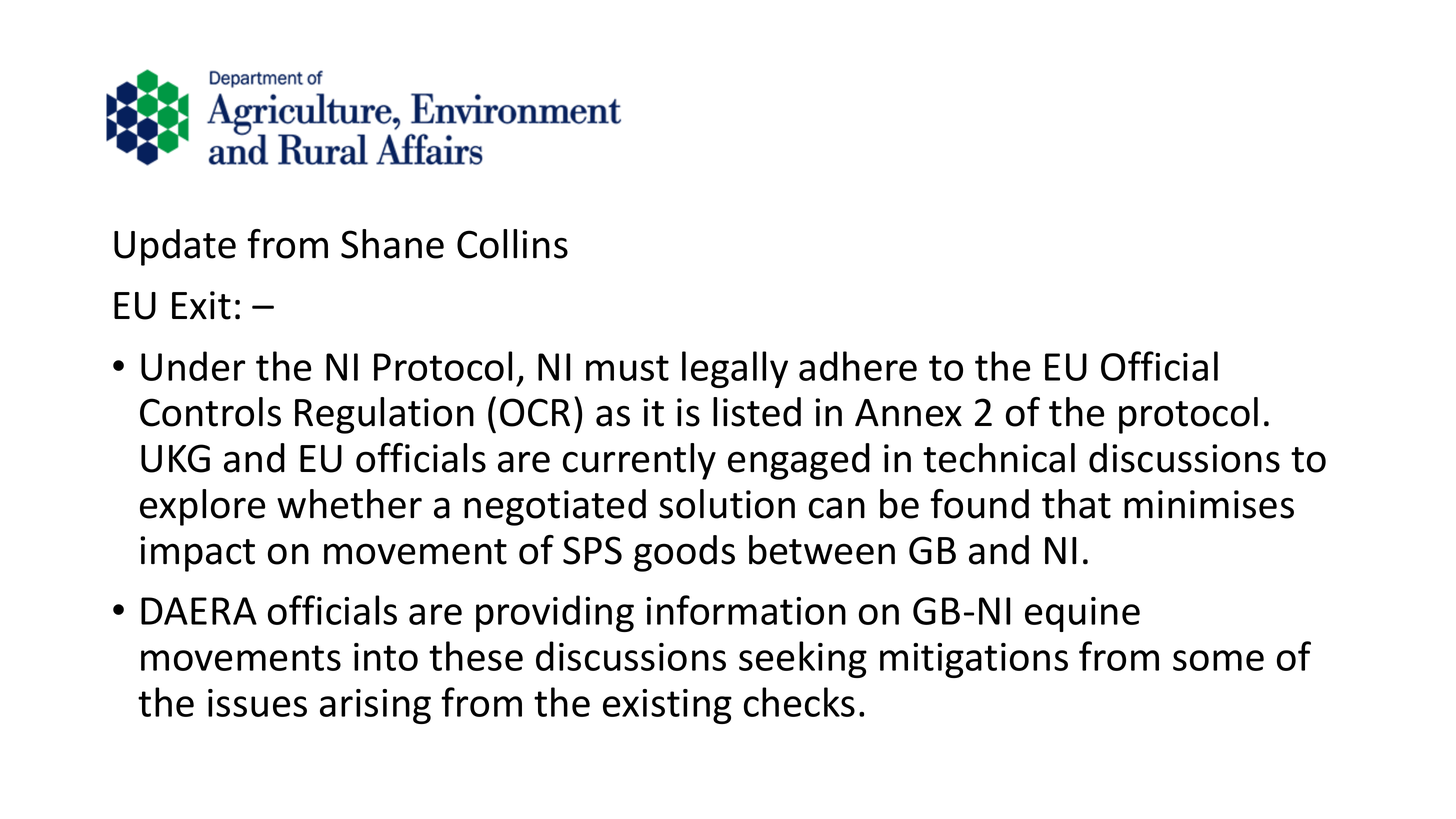 This screenshot has width=1456, height=819. I want to click on listed, so click(757, 412).
